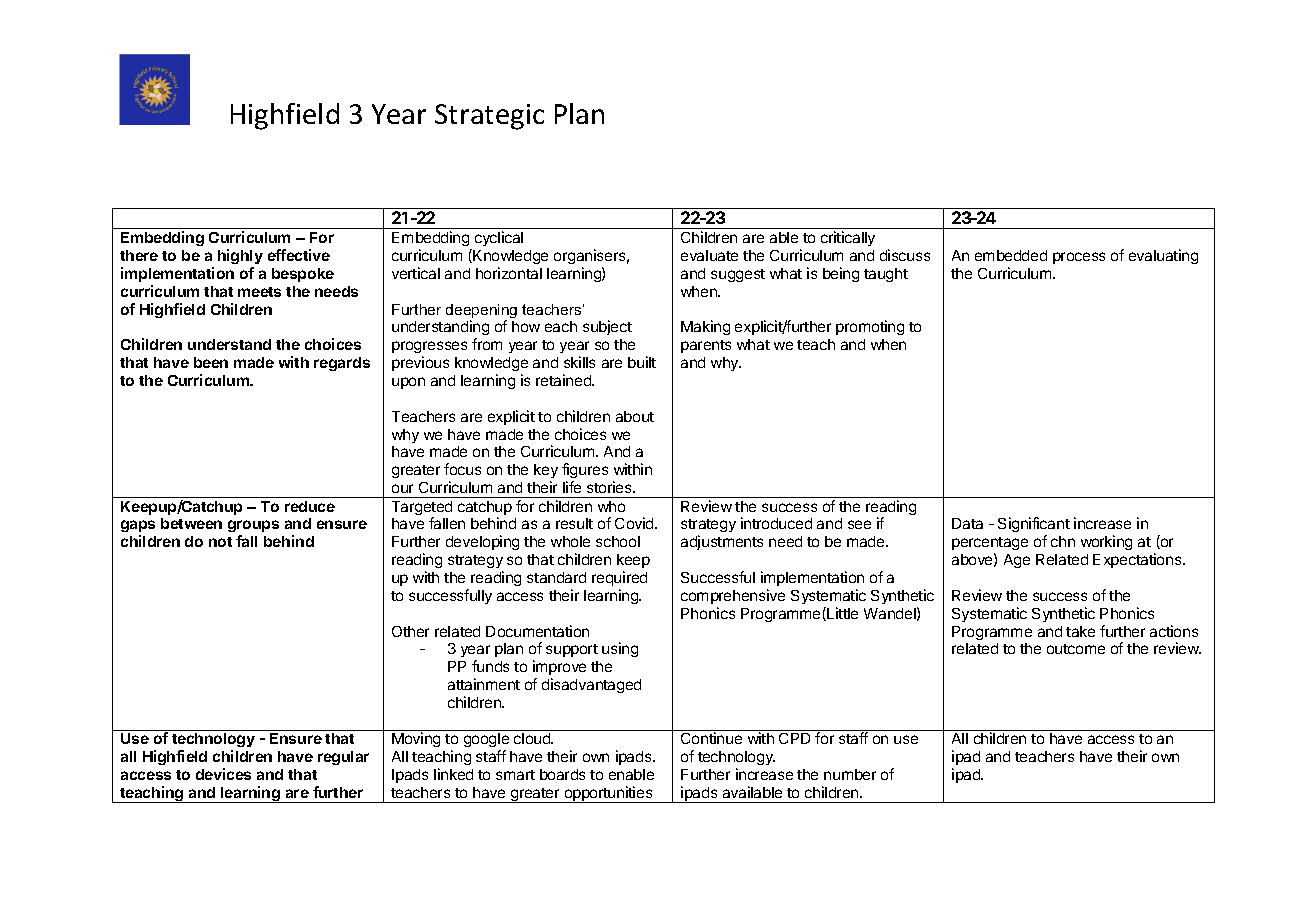 This screenshot has width=1308, height=924. What do you see at coordinates (223, 774) in the screenshot?
I see `devices` at bounding box center [223, 774].
